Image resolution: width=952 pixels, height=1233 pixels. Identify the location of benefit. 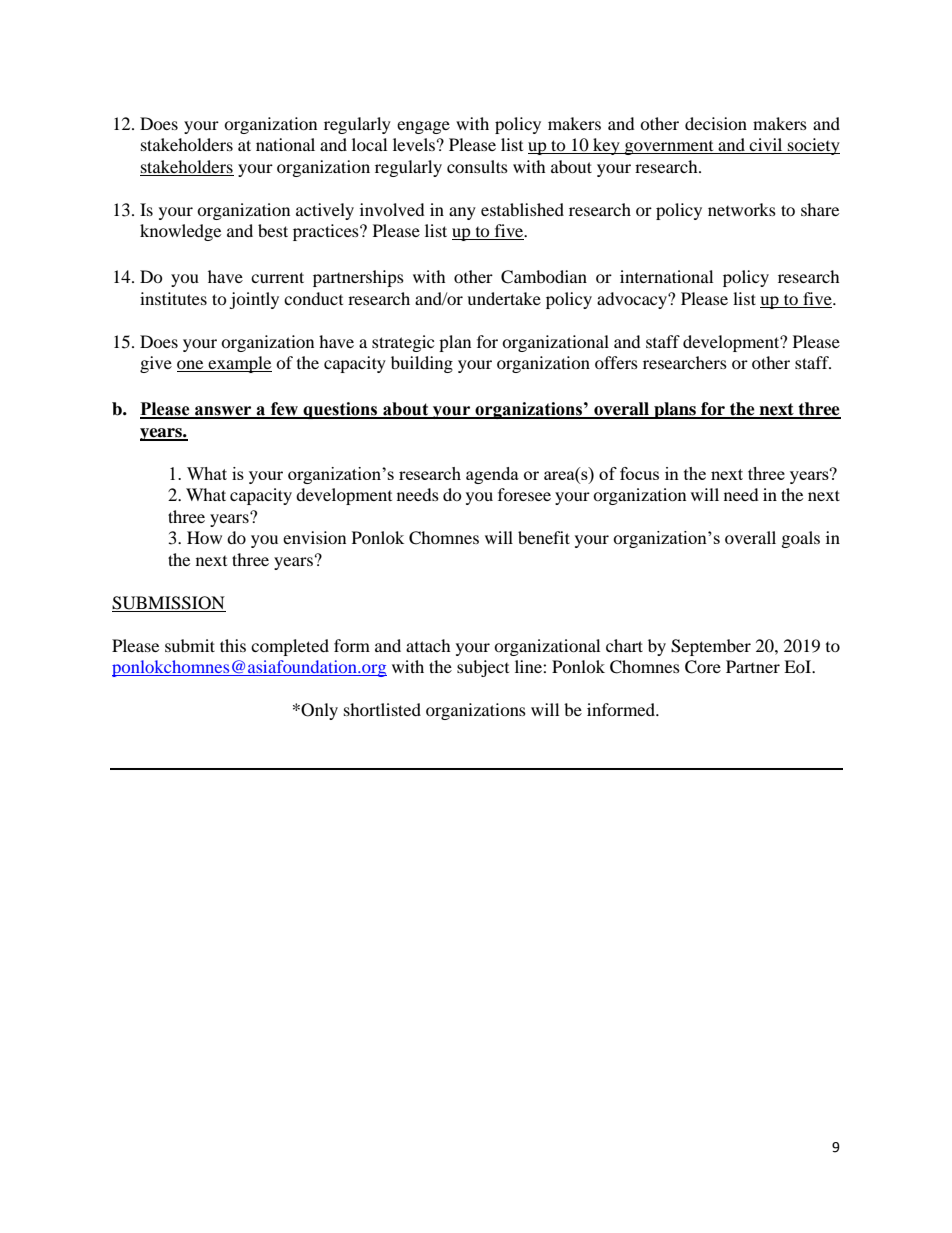
(544, 537).
